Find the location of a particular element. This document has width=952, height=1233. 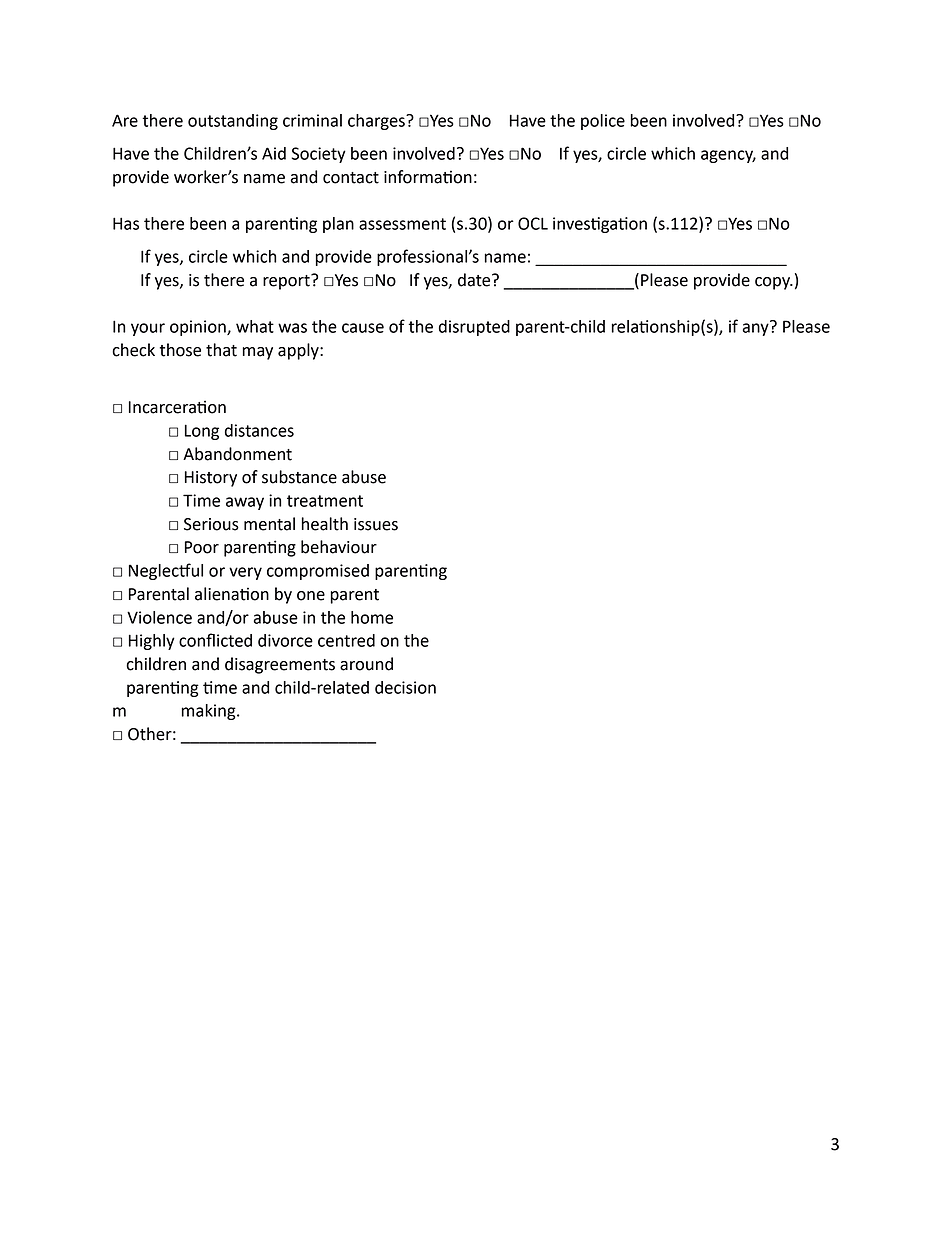

Long is located at coordinates (202, 432).
